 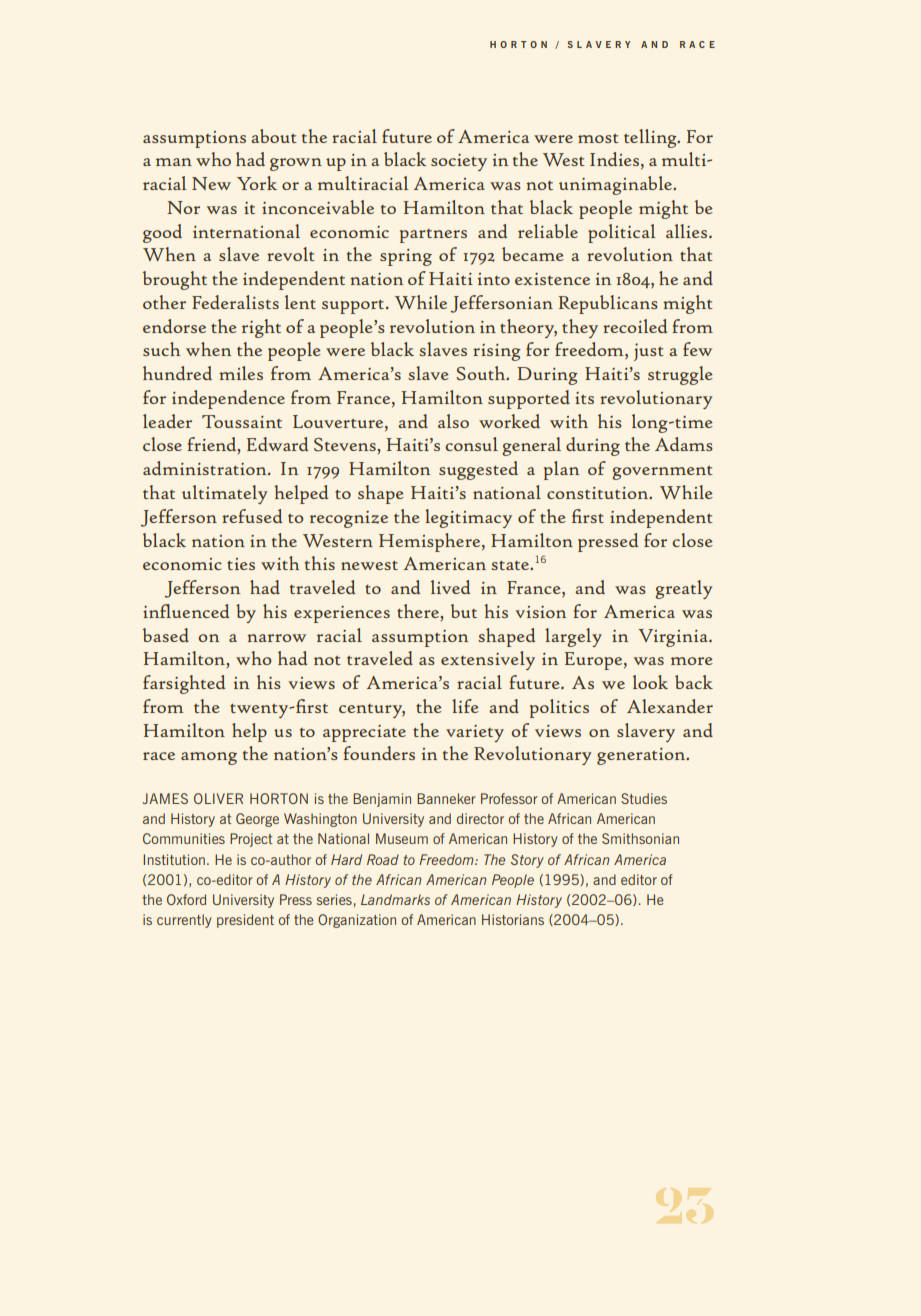 I want to click on farsighted, so click(x=184, y=684).
